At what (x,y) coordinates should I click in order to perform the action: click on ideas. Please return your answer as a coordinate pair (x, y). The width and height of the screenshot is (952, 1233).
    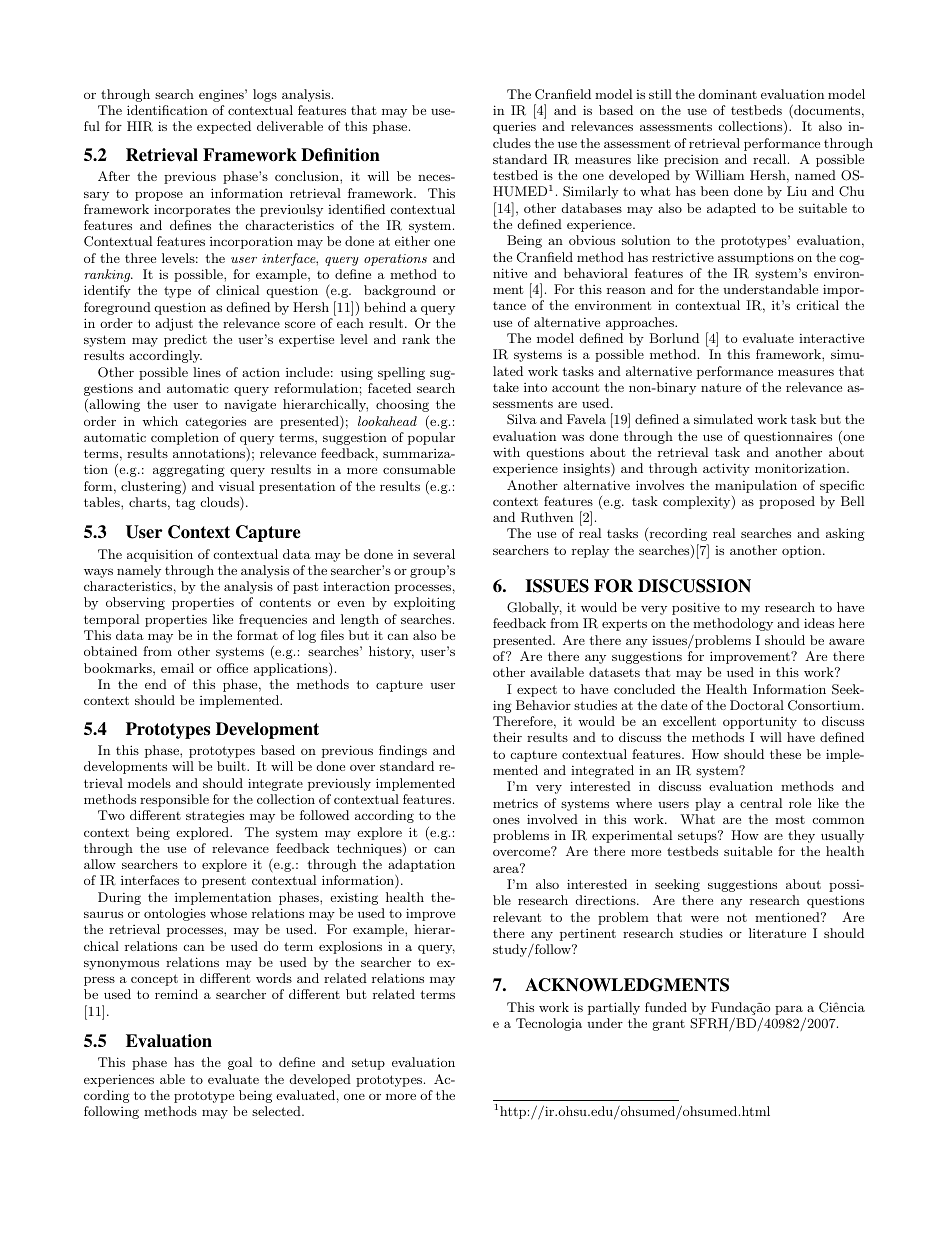
    Looking at the image, I should click on (819, 623).
